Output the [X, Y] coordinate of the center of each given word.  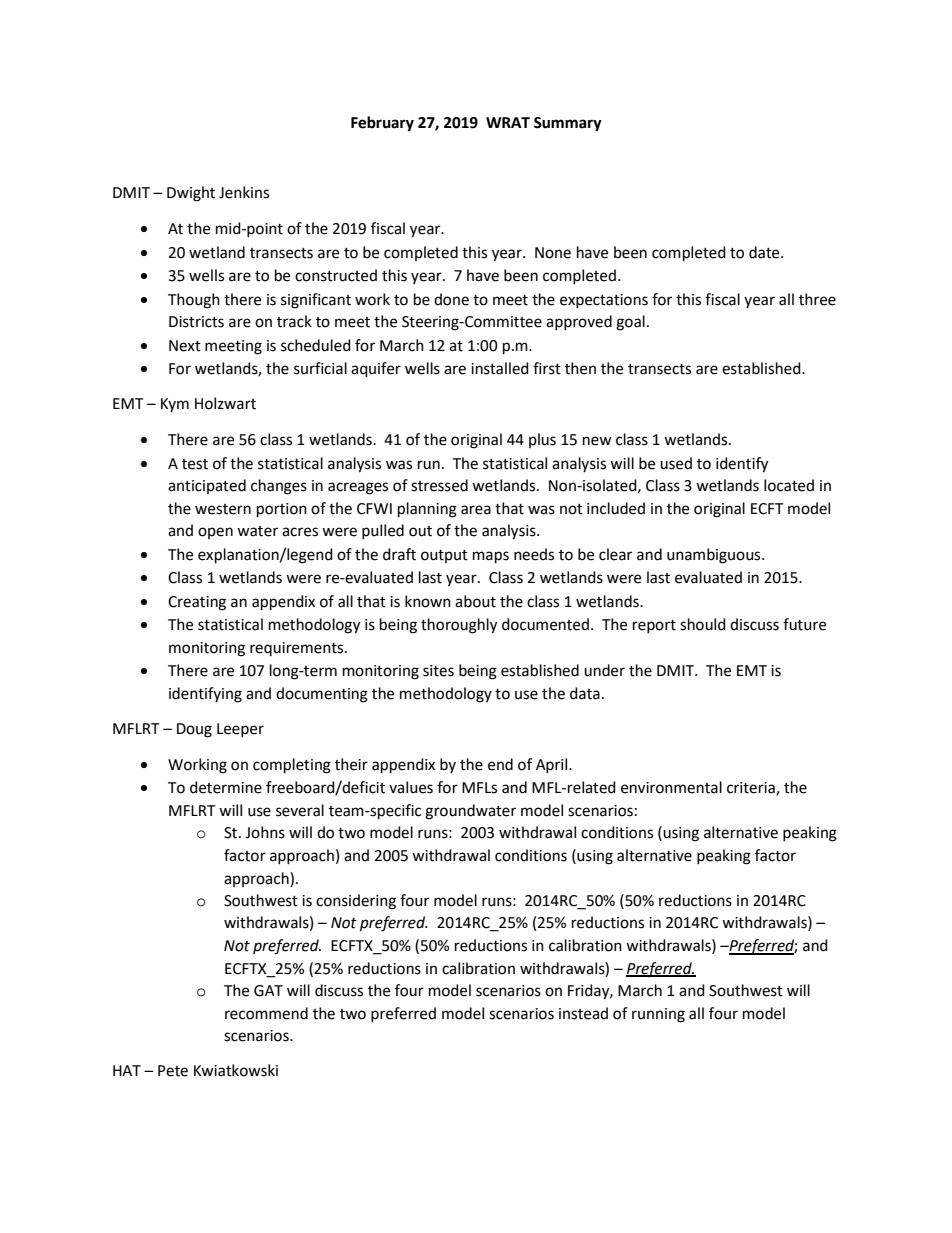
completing [292, 766]
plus [542, 440]
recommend [266, 1013]
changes [279, 487]
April [553, 765]
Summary [568, 124]
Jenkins [244, 192]
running [658, 1015]
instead [583, 1013]
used [676, 463]
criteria [752, 789]
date [765, 252]
